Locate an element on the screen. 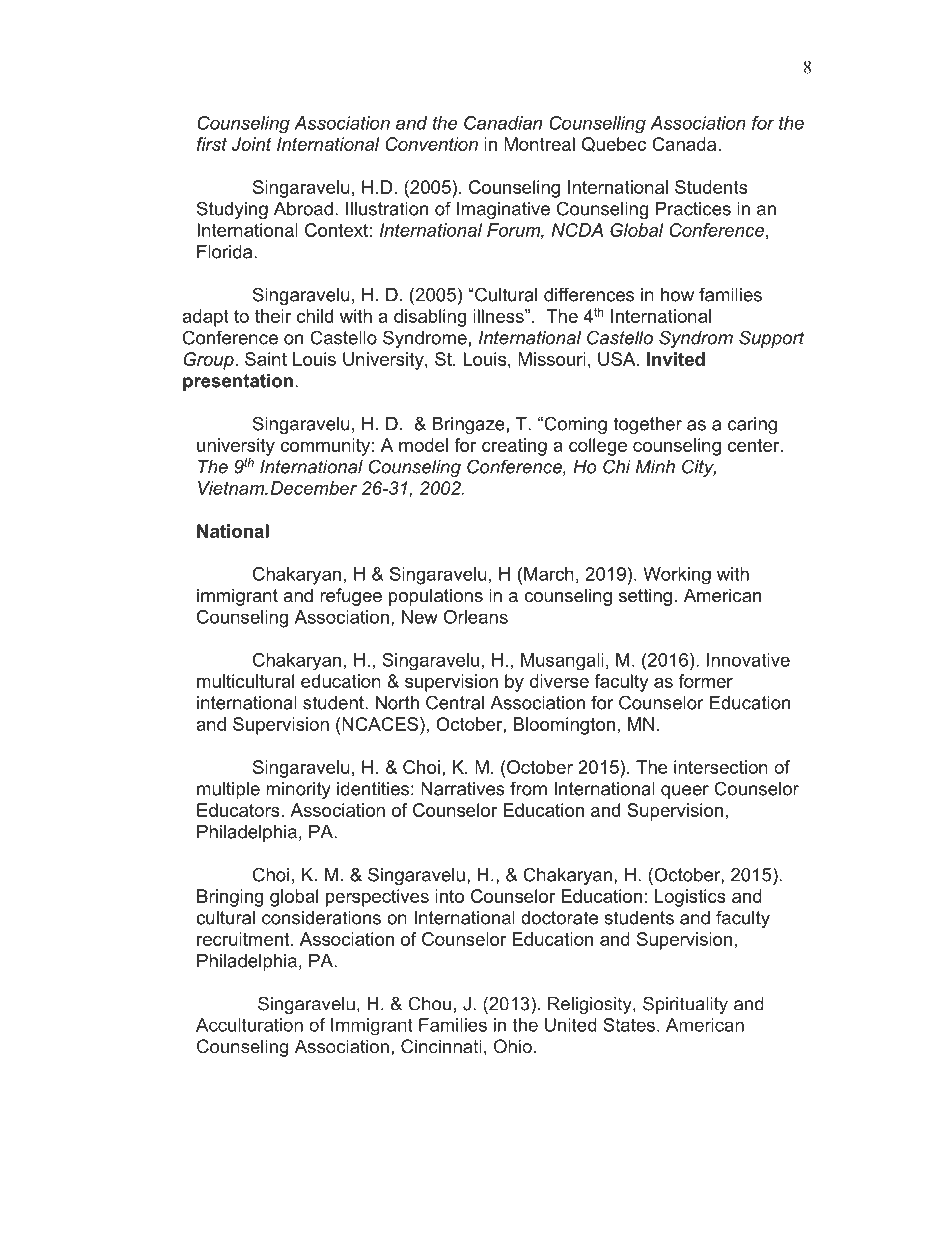  Working is located at coordinates (677, 576).
